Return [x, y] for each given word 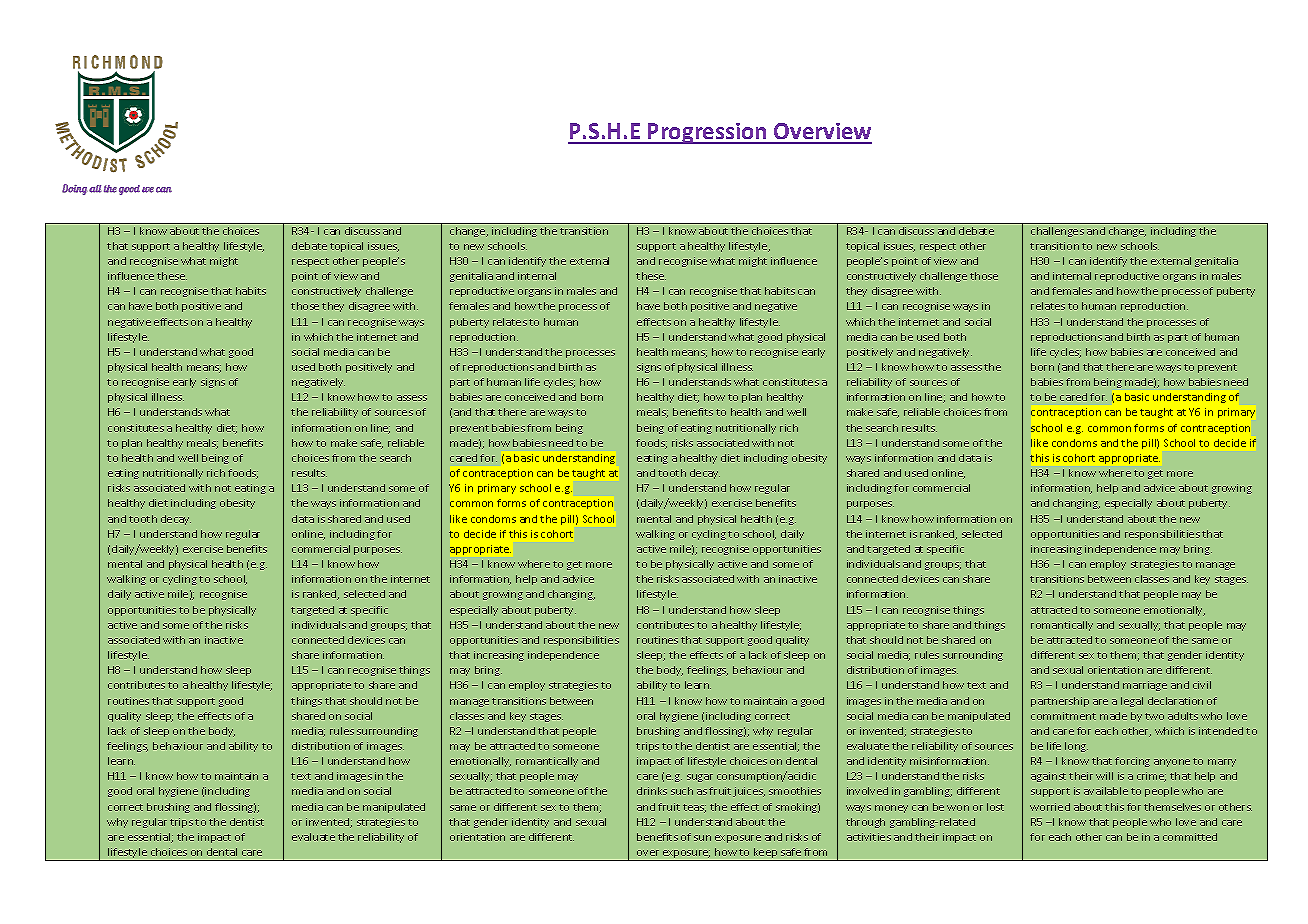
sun [702, 838]
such [682, 791]
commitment [1063, 716]
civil [1202, 685]
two [1154, 716]
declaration [1175, 701]
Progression [707, 133]
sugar [700, 778]
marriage [1145, 686]
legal [1132, 702]
